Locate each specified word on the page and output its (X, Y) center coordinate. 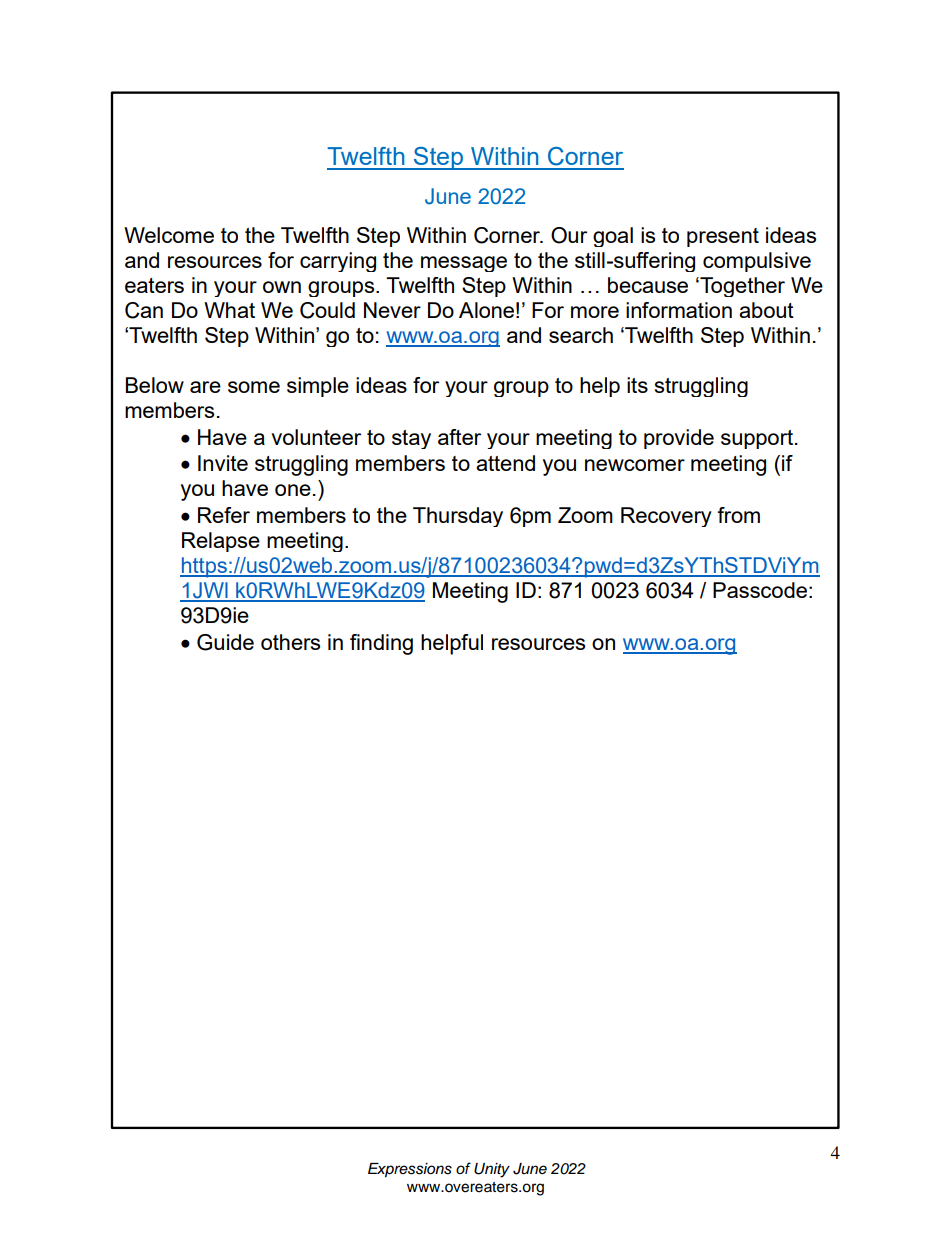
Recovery (666, 517)
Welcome (169, 235)
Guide (225, 642)
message (464, 264)
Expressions (410, 1170)
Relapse (221, 542)
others (290, 642)
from (738, 515)
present (723, 237)
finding (381, 644)
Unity (492, 1170)
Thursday (458, 517)
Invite (223, 463)
